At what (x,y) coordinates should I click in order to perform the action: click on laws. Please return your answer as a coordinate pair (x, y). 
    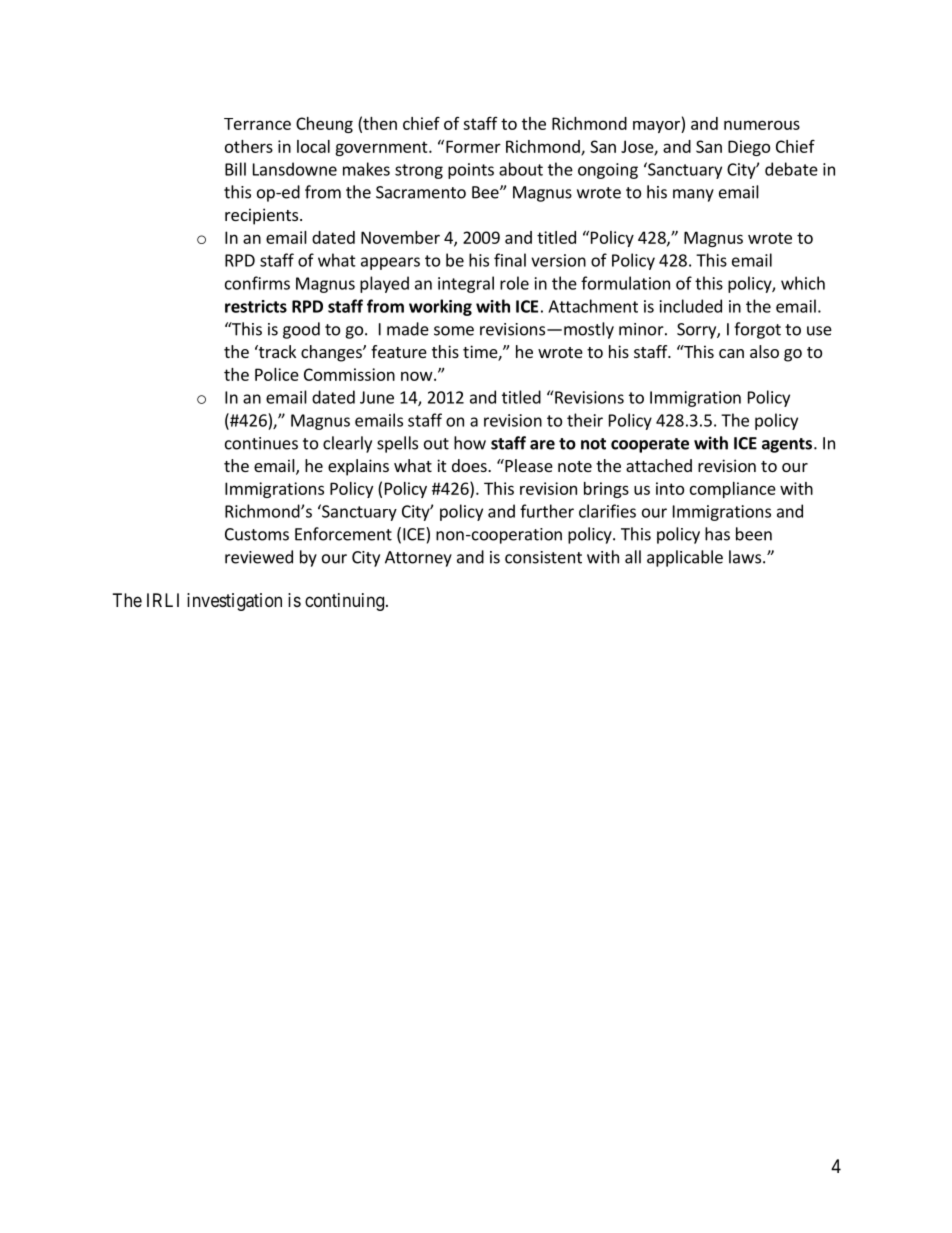
    Looking at the image, I should click on (745, 557).
